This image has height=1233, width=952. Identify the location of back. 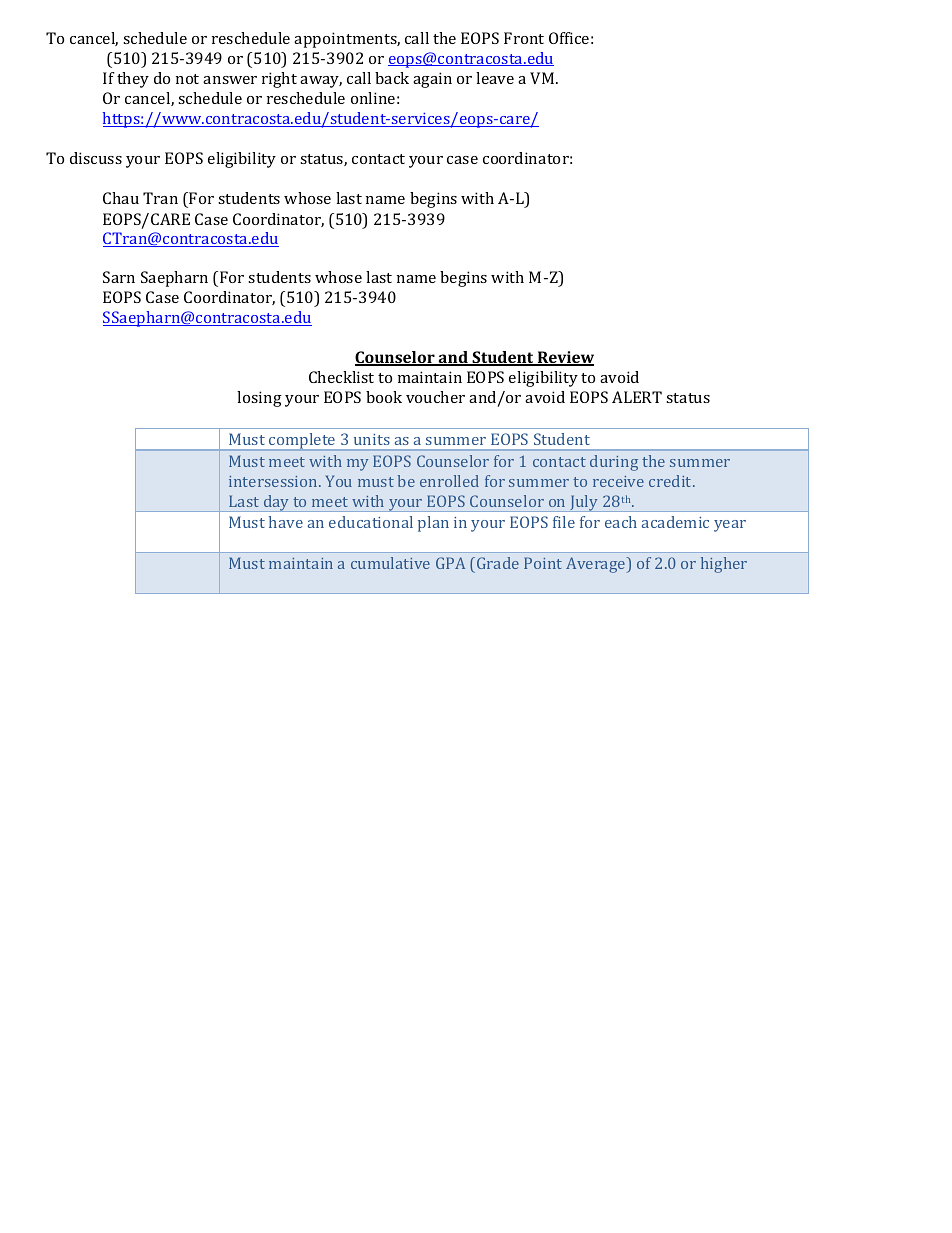
(392, 78).
